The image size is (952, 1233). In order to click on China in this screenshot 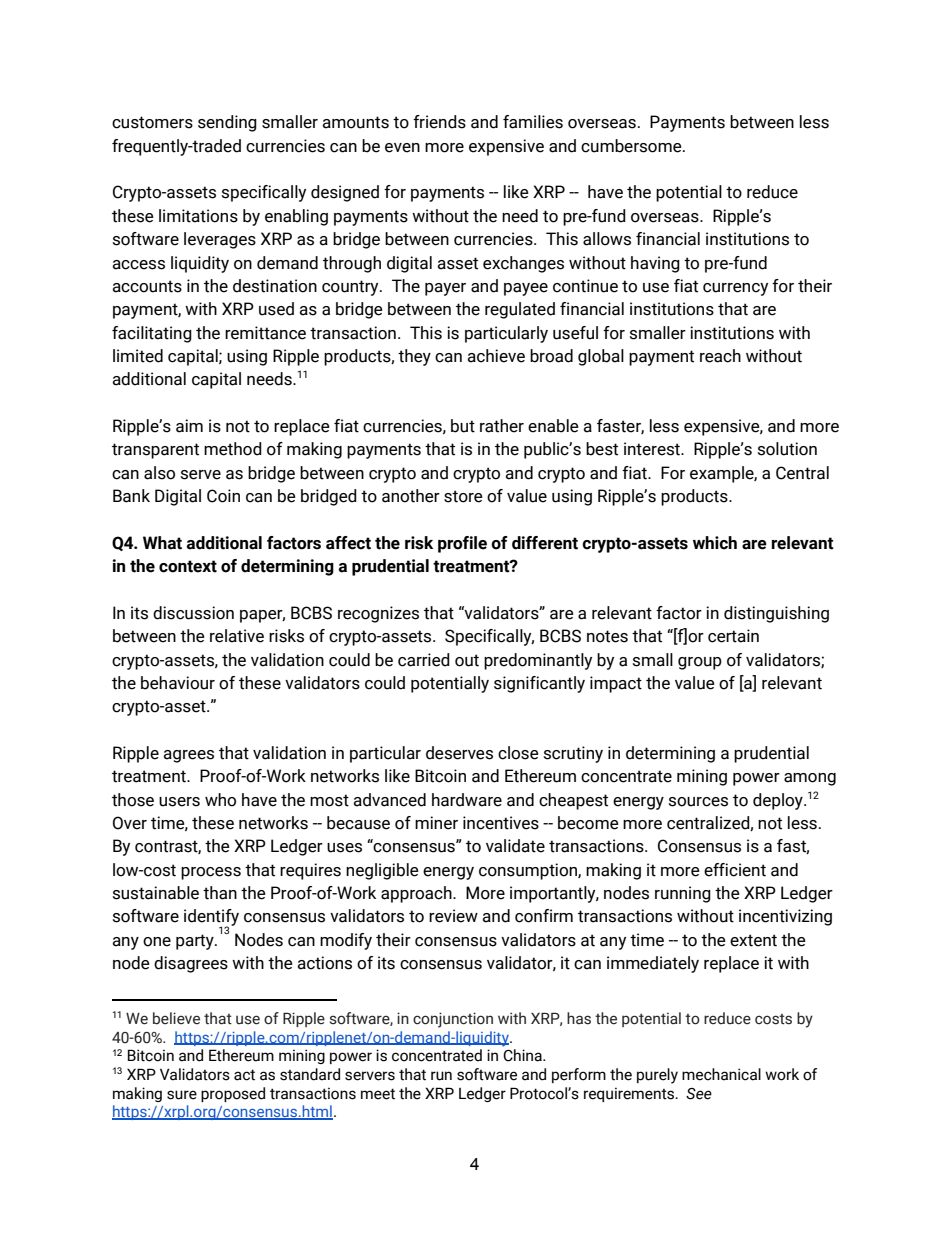, I will do `click(523, 1055)`.
